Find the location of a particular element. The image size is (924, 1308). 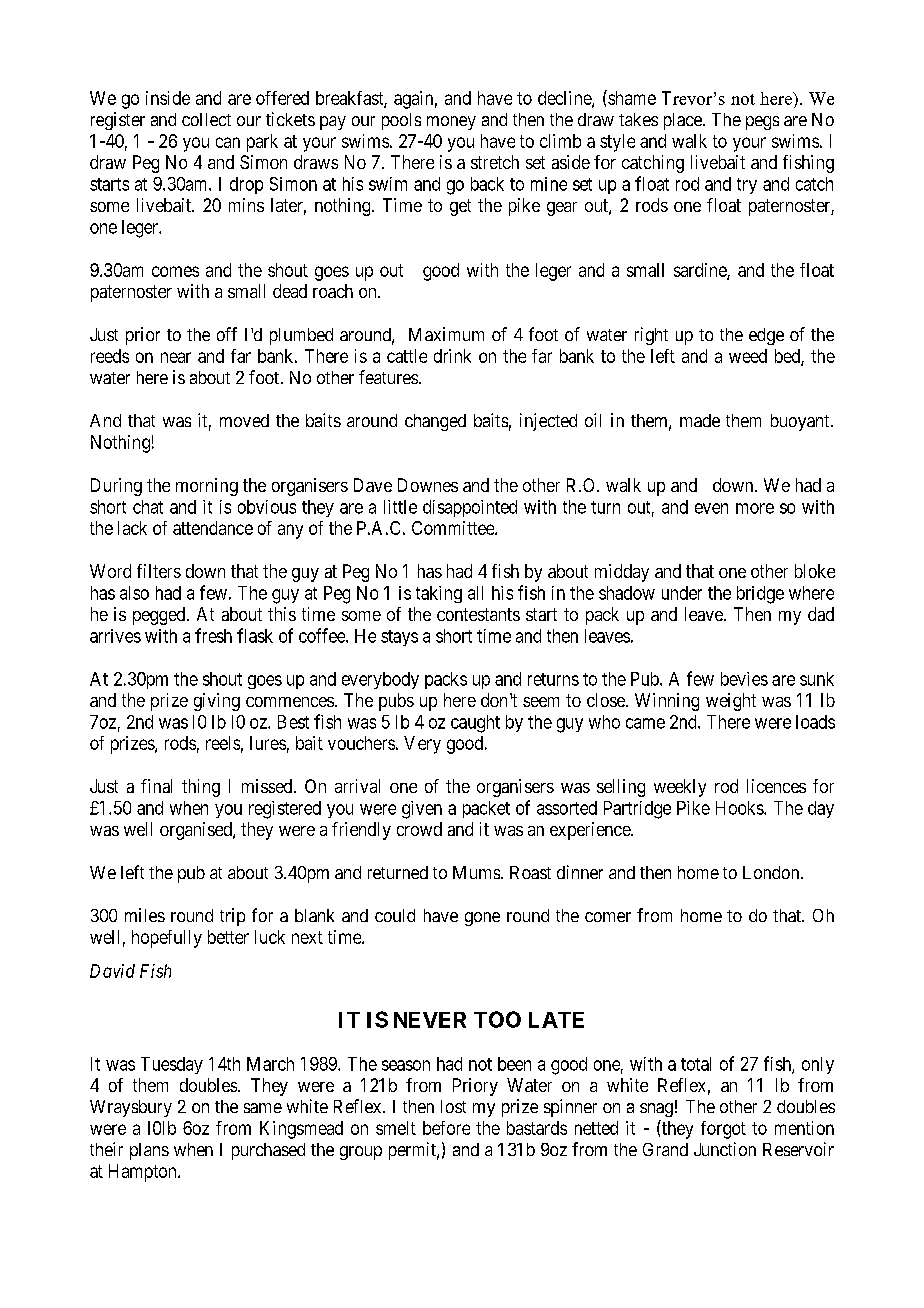

contestants is located at coordinates (478, 614).
